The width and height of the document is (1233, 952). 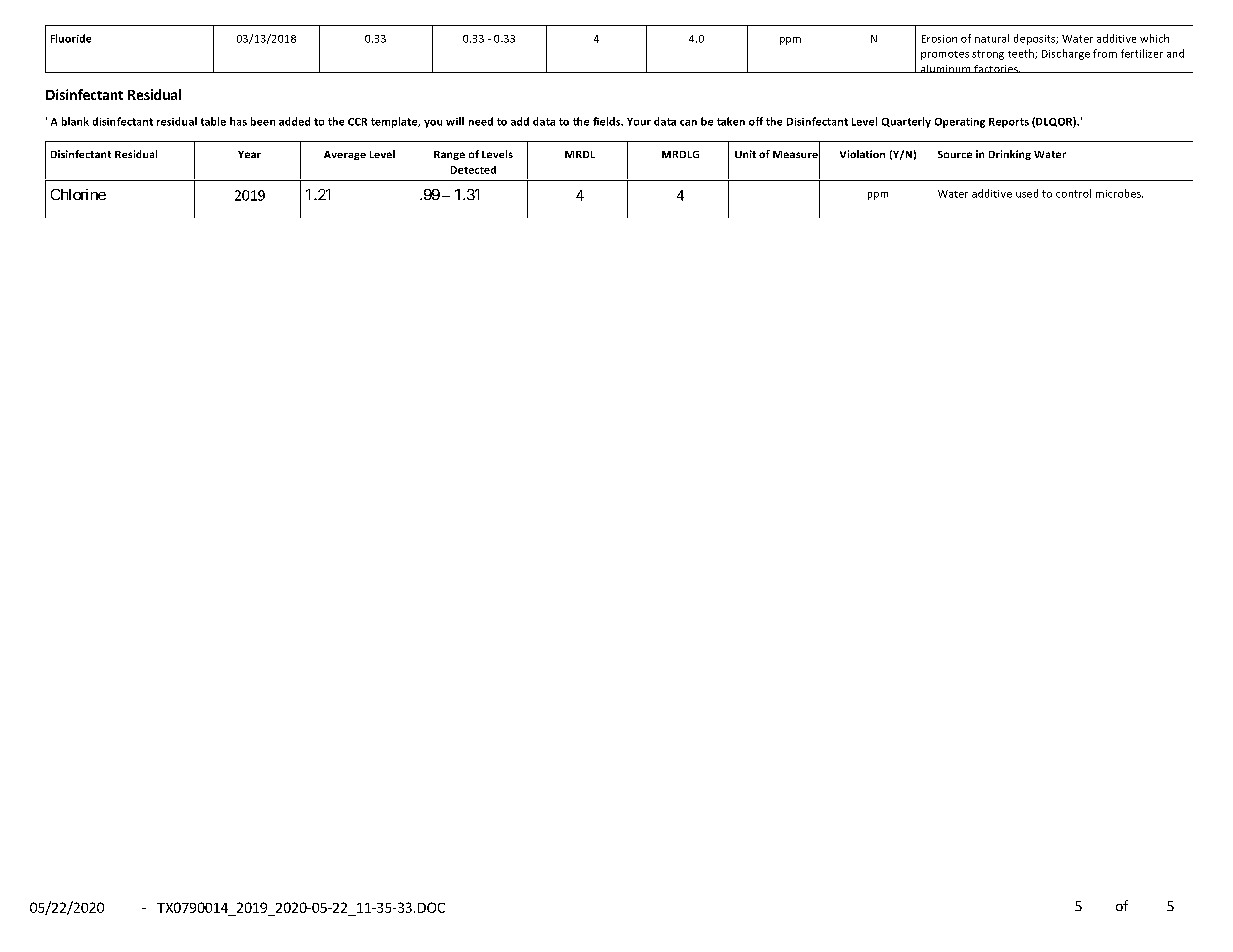 I want to click on natural, so click(x=992, y=38).
